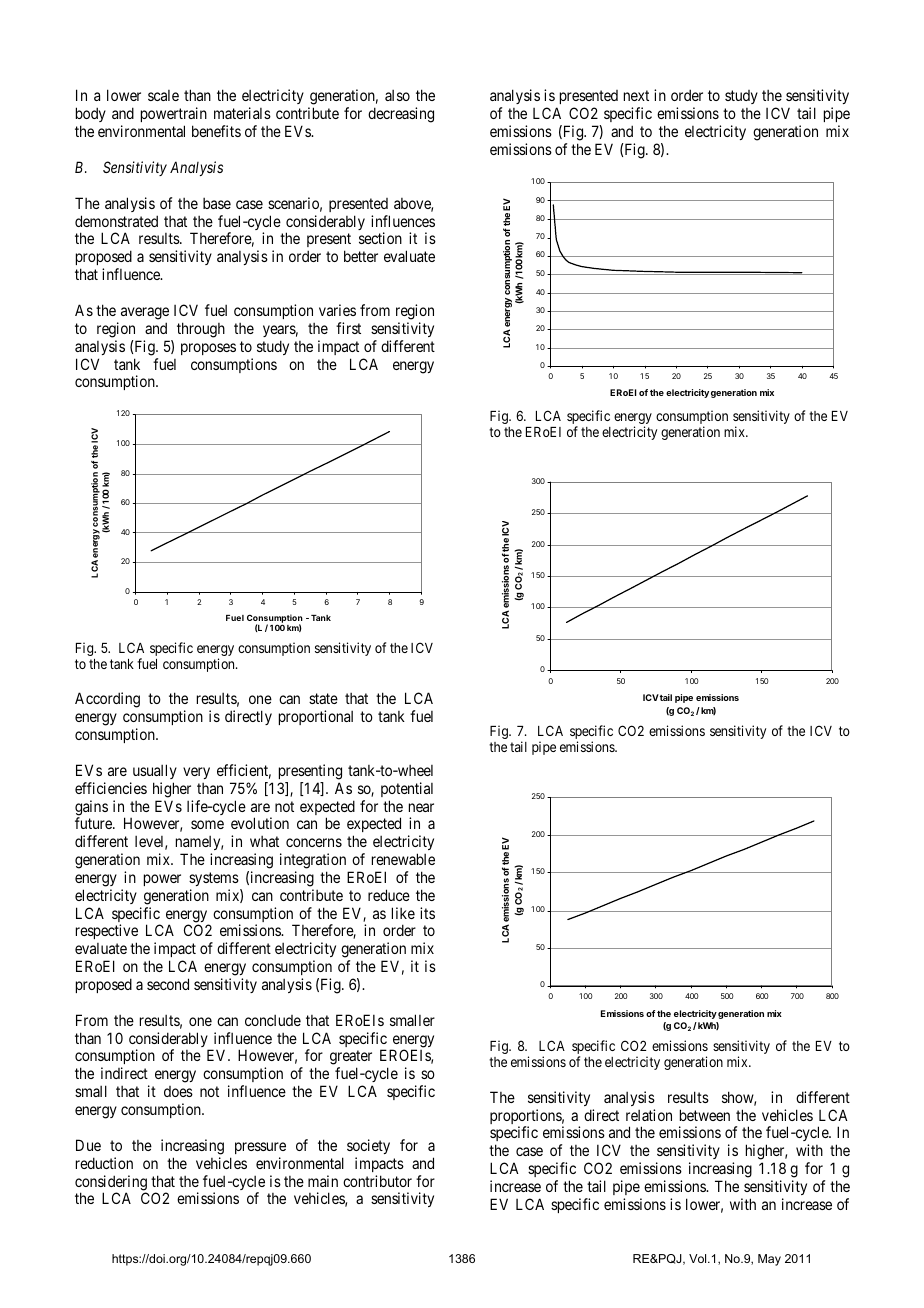 The height and width of the screenshot is (1308, 924). Describe the element at coordinates (769, 1260) in the screenshot. I see `May` at that location.
